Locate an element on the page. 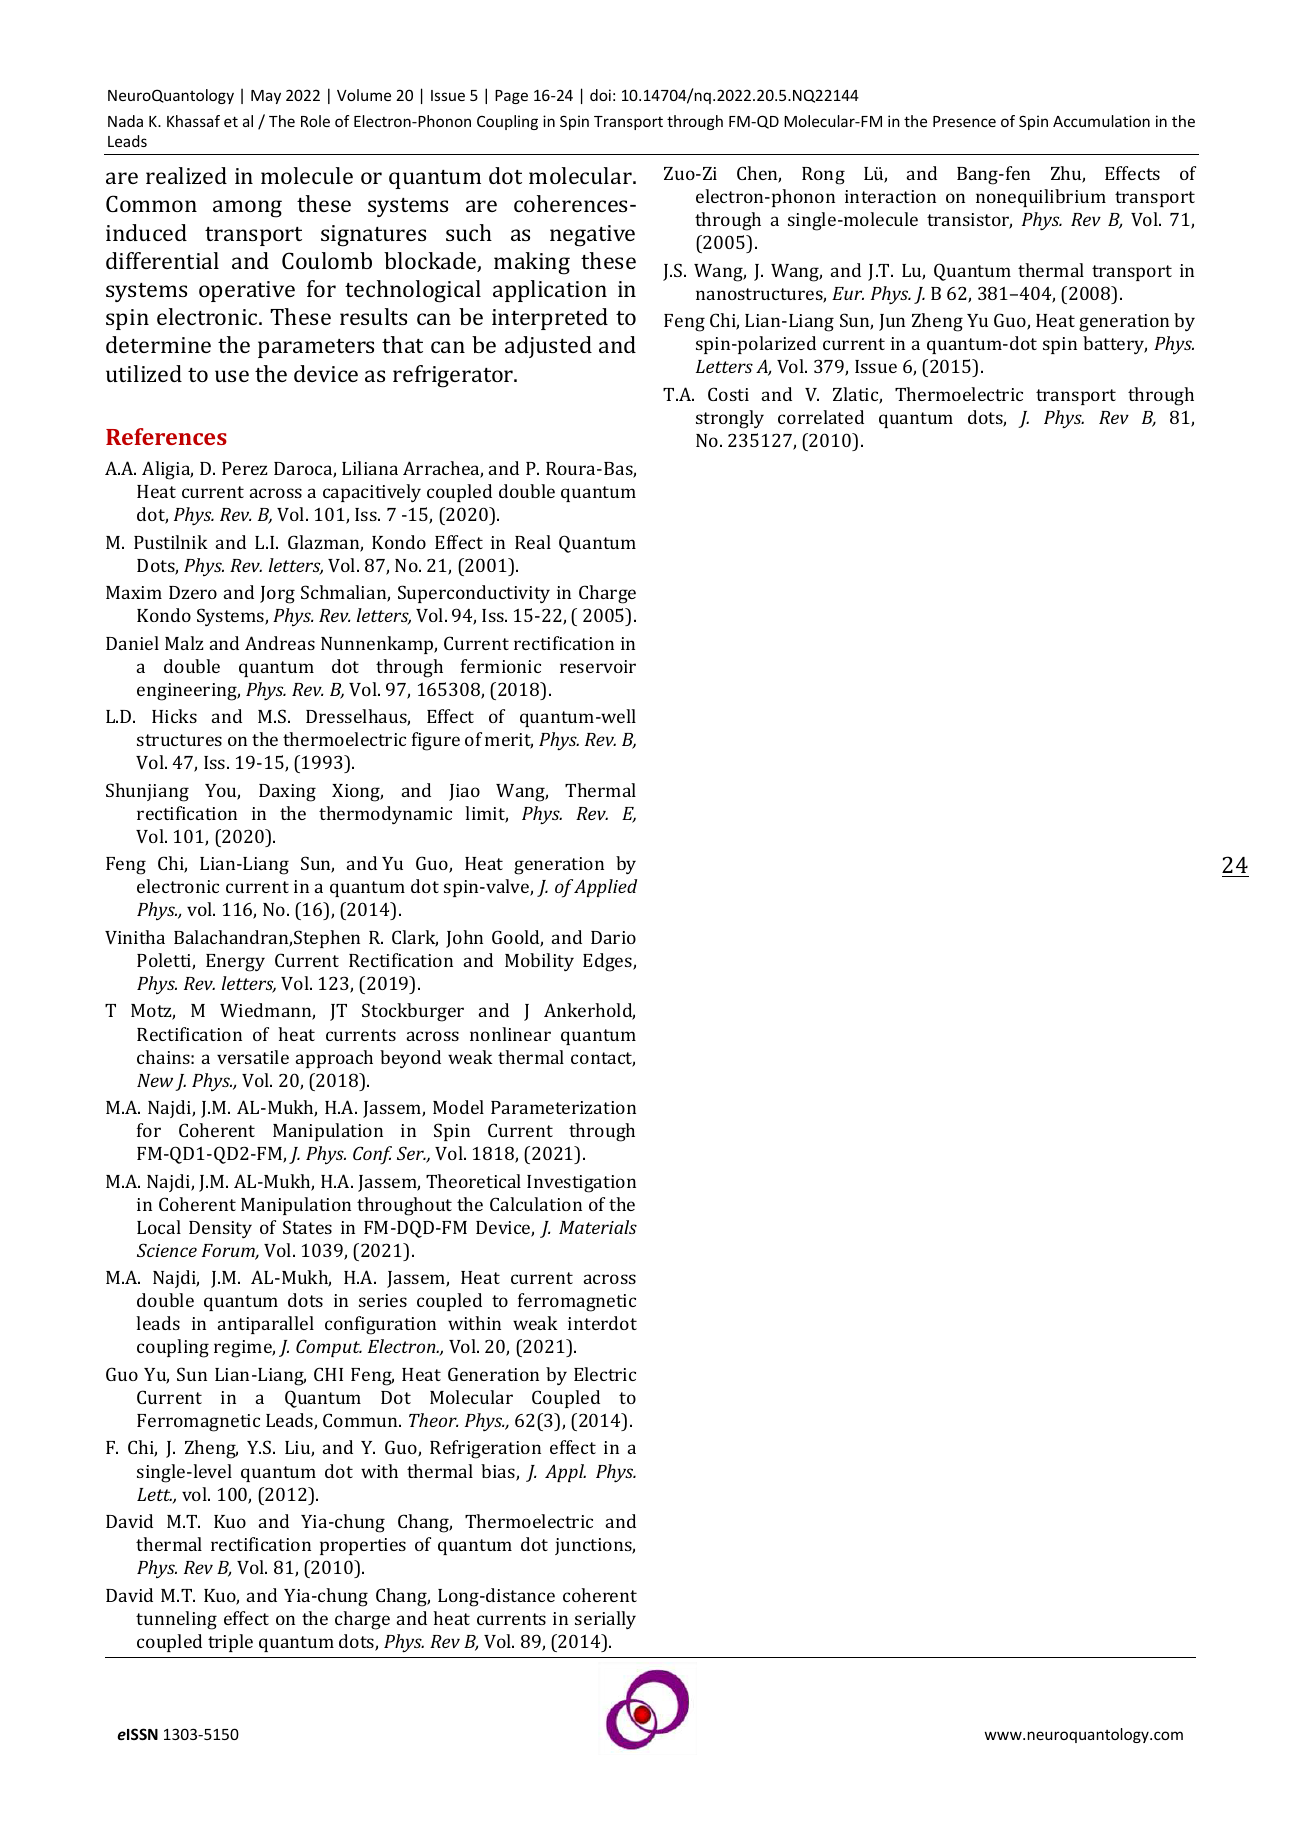 The image size is (1301, 1840). triple is located at coordinates (230, 1643).
